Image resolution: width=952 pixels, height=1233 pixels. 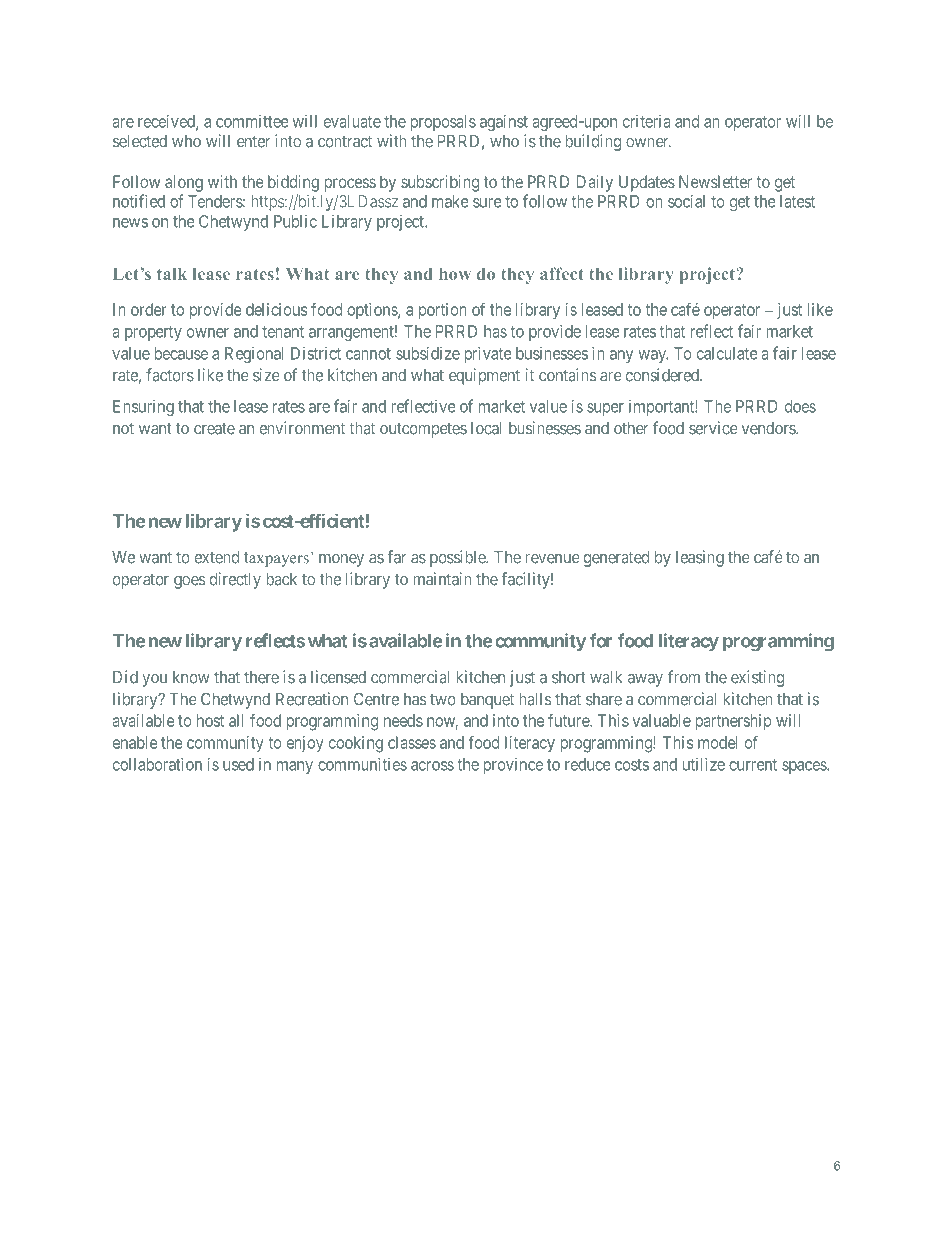 What do you see at coordinates (238, 764) in the image?
I see `used` at bounding box center [238, 764].
